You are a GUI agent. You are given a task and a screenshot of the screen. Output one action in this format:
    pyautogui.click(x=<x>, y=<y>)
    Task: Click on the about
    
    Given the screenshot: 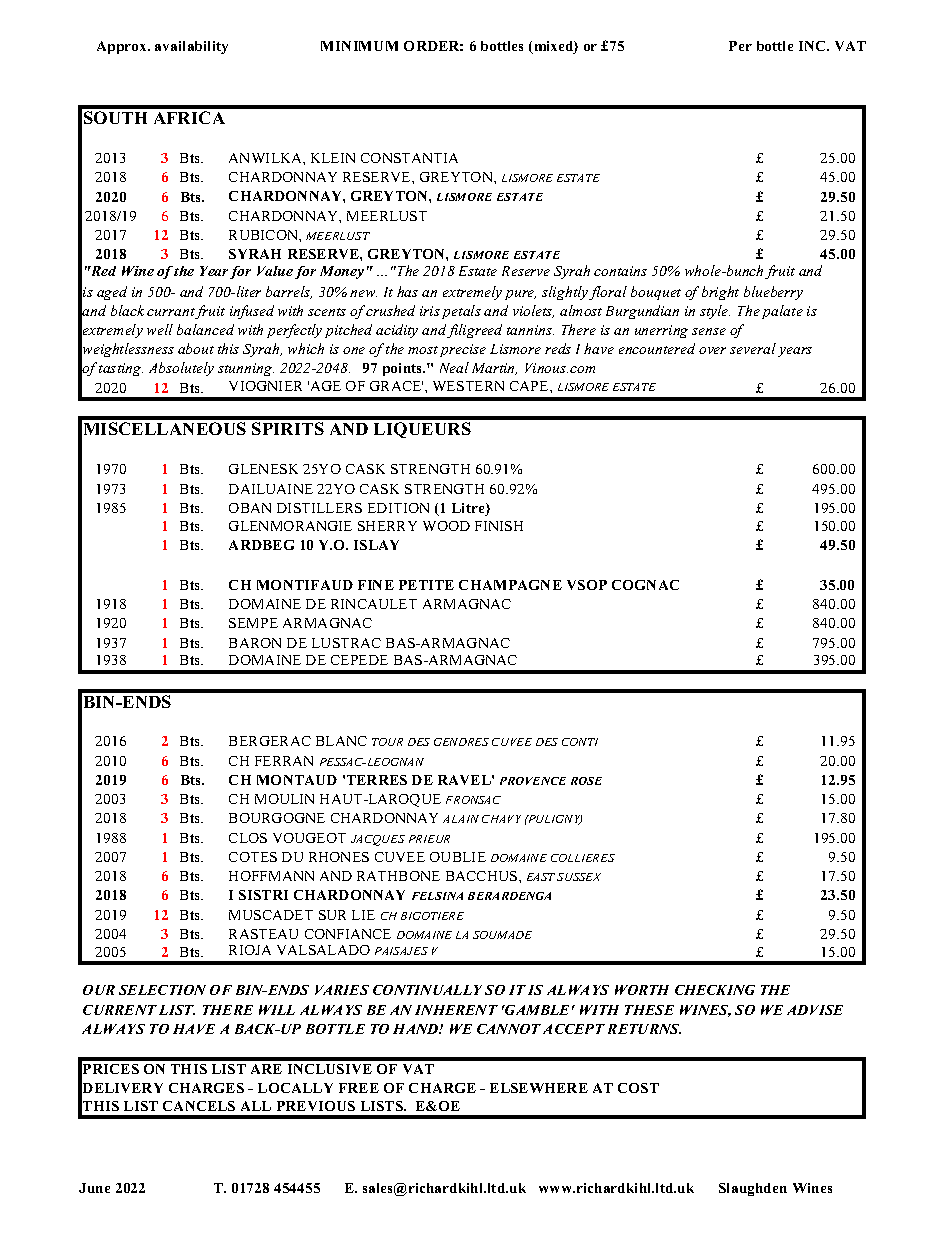 What is the action you would take?
    pyautogui.click(x=196, y=348)
